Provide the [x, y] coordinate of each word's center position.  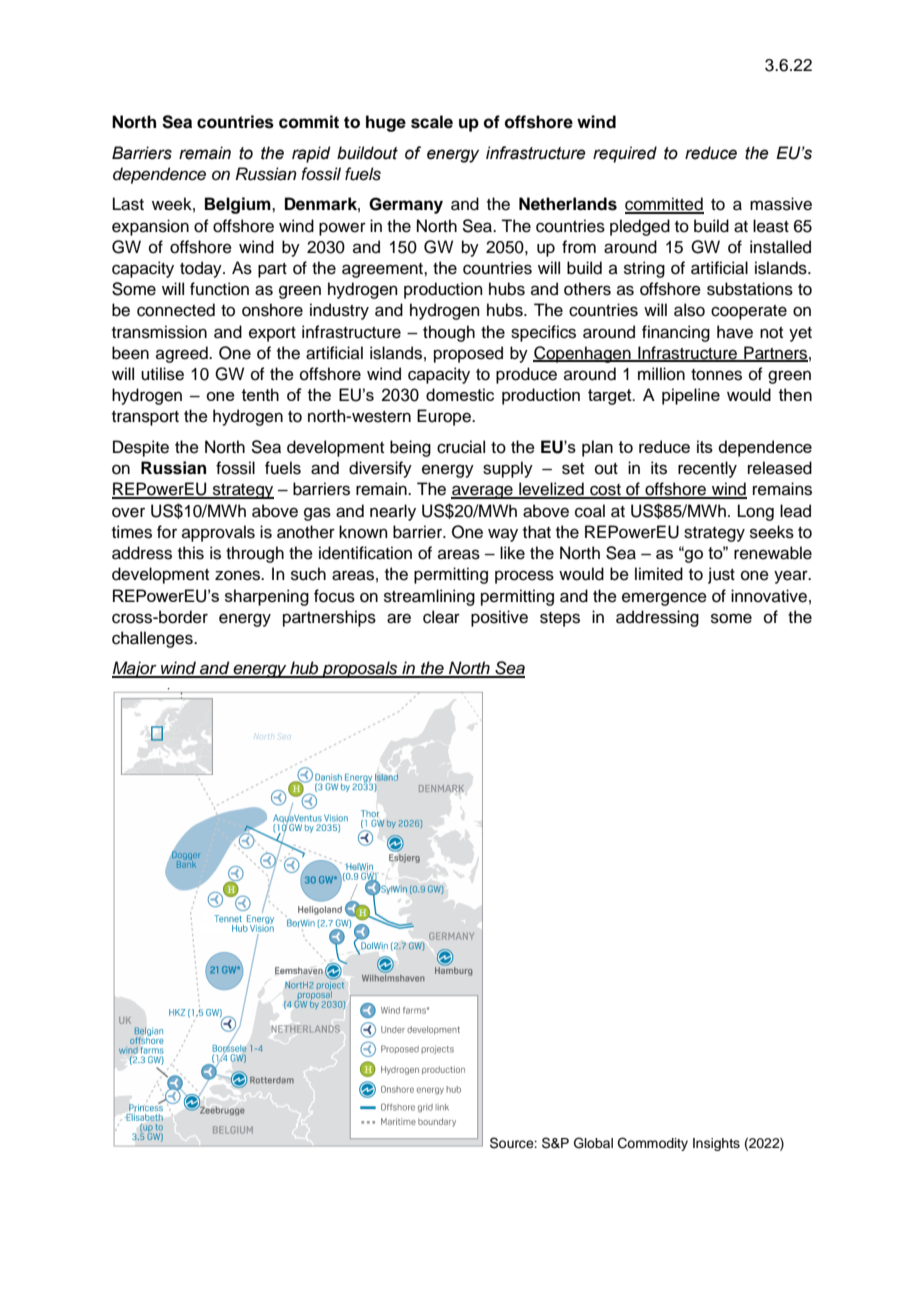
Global [593, 1143]
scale [432, 122]
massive [781, 204]
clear [441, 617]
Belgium [239, 205]
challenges [153, 639]
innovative [769, 596]
